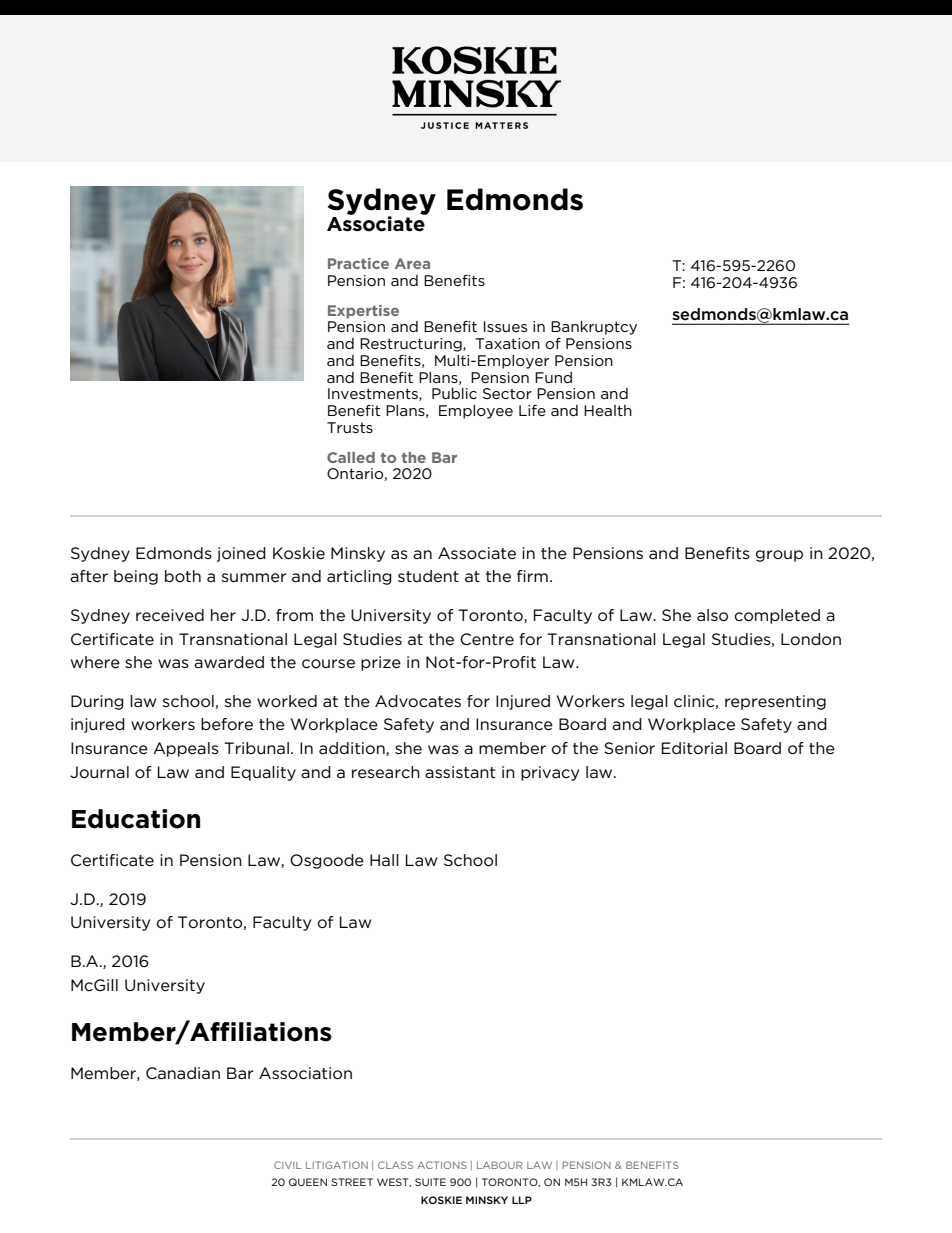 The width and height of the screenshot is (952, 1233). Describe the element at coordinates (241, 554) in the screenshot. I see `joined` at that location.
